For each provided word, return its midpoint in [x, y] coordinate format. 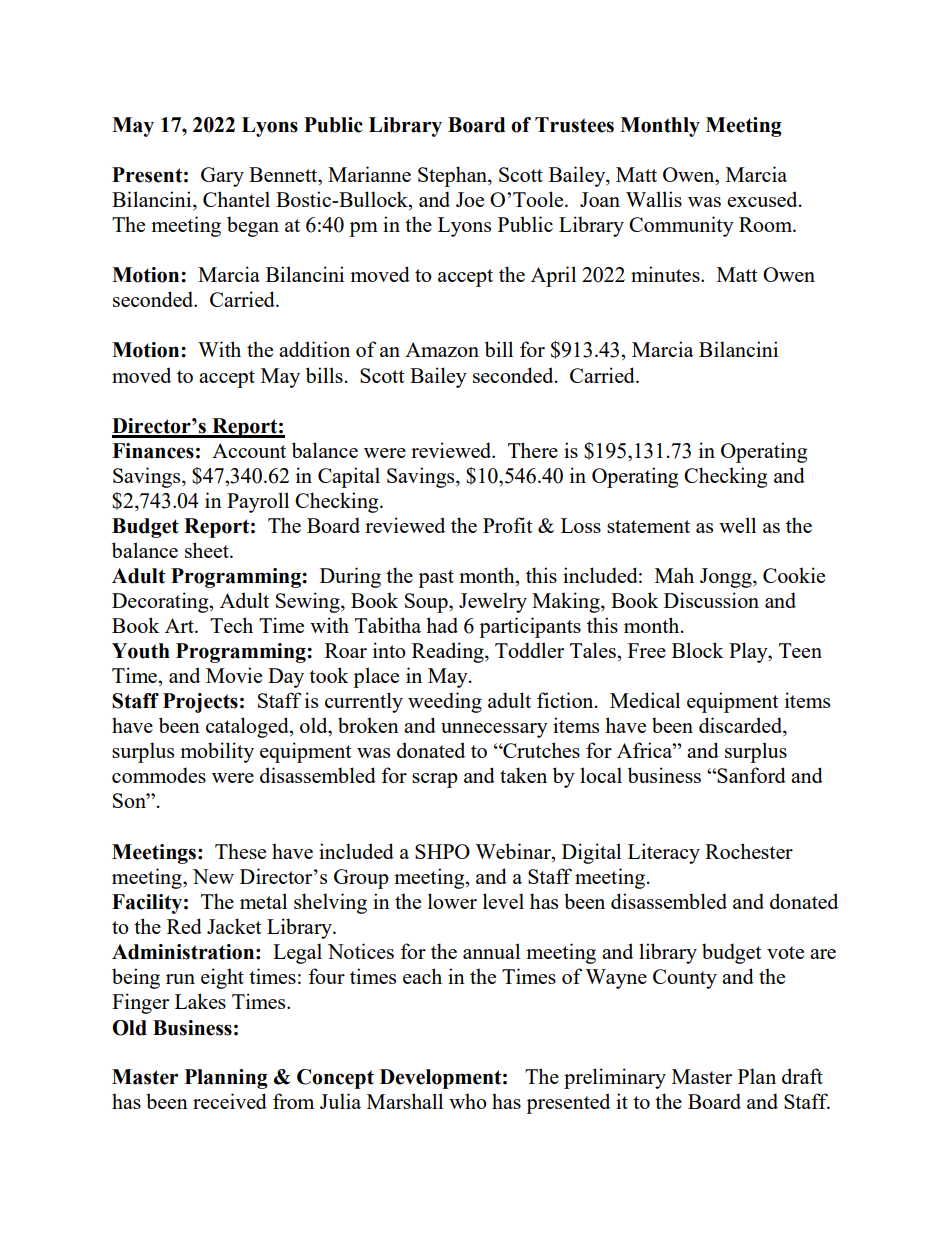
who [468, 1101]
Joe [470, 199]
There [533, 450]
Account [249, 450]
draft [802, 1076]
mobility [217, 752]
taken [523, 775]
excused [763, 199]
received [230, 1101]
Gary [222, 177]
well [737, 525]
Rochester [749, 851]
